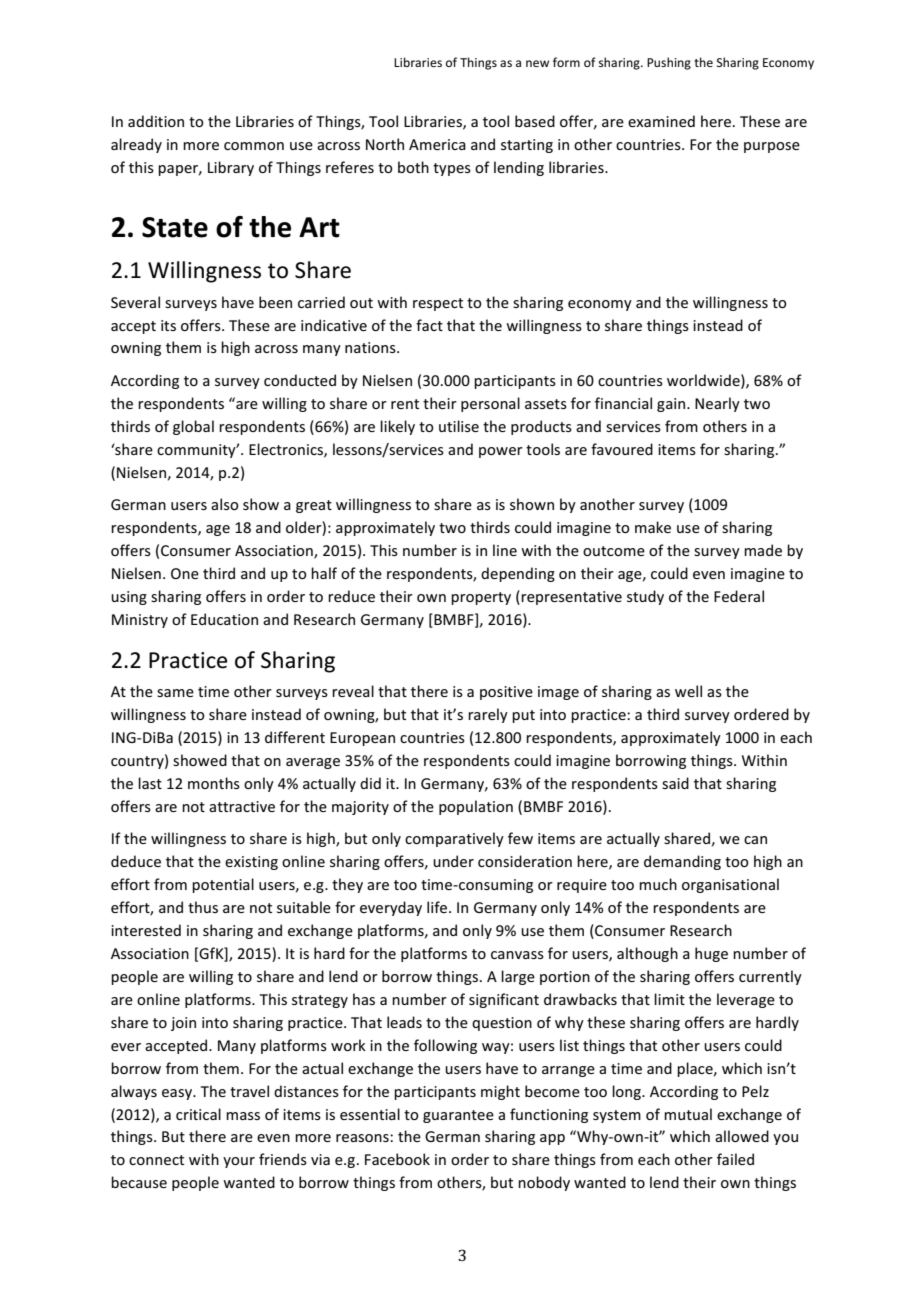  Describe the element at coordinates (661, 121) in the screenshot. I see `examined` at that location.
